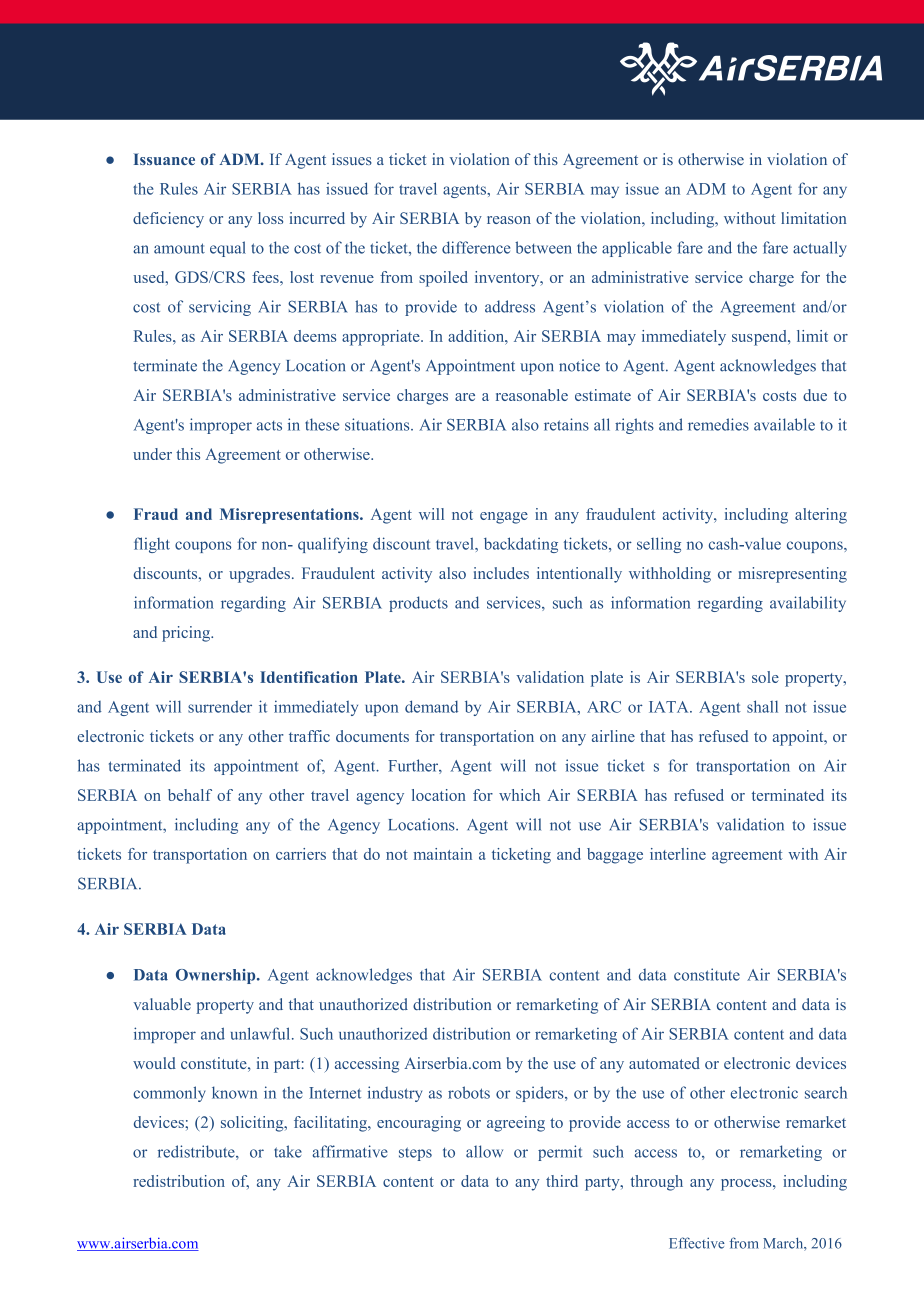 This screenshot has width=924, height=1308. I want to click on take, so click(288, 1151).
